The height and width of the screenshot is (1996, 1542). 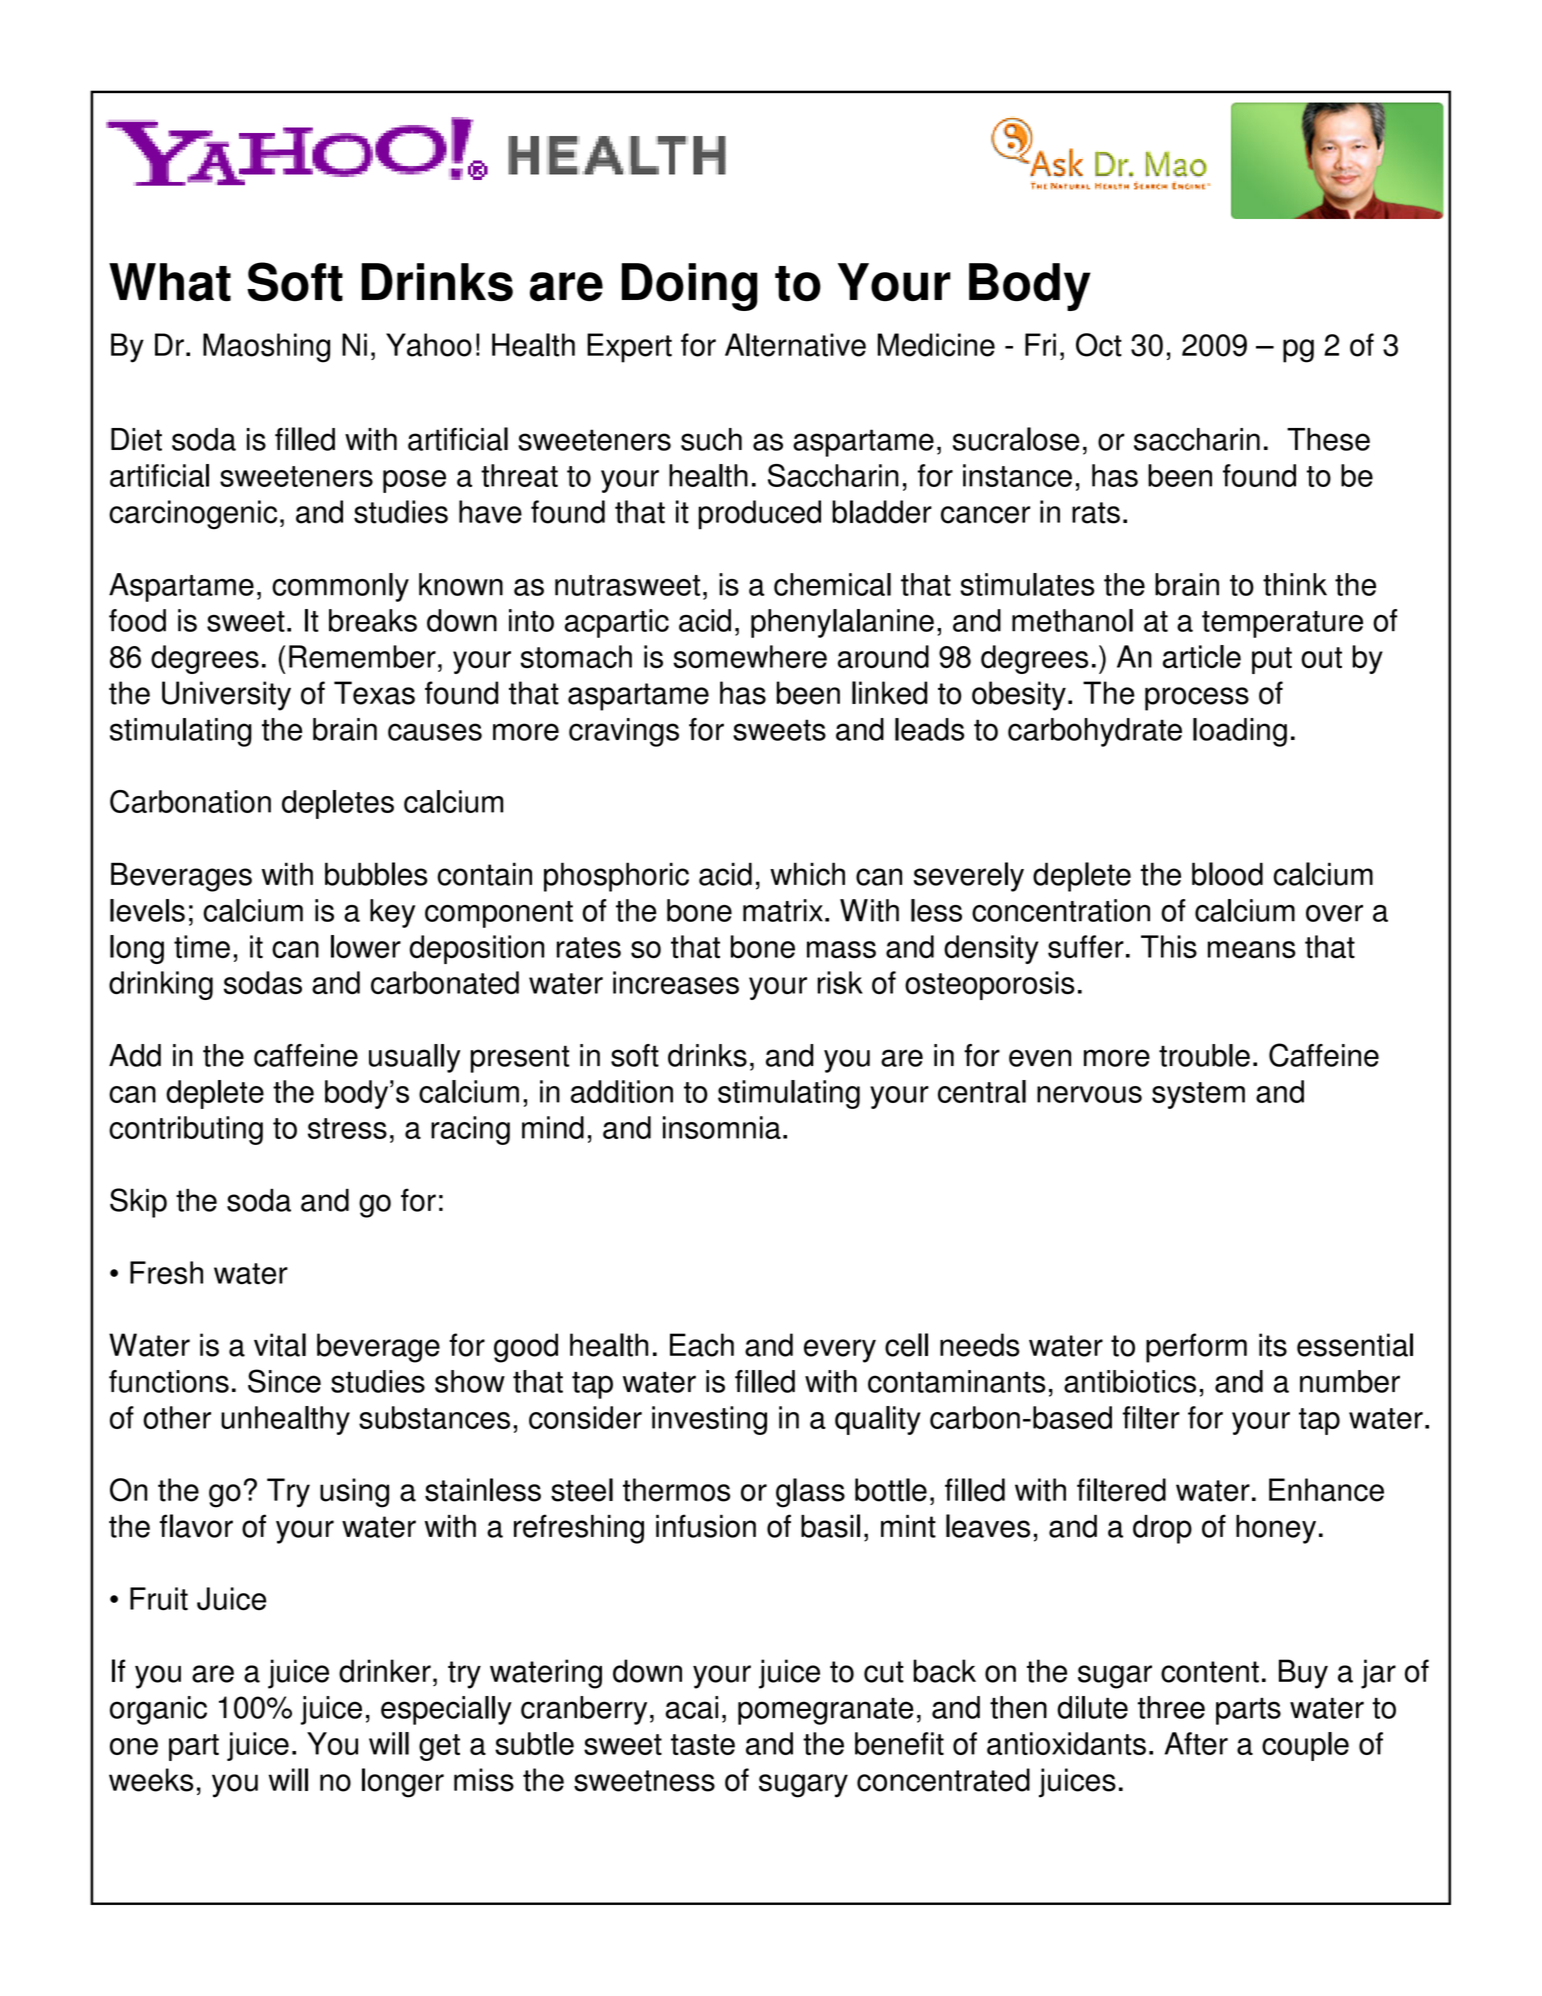 What do you see at coordinates (170, 282) in the screenshot?
I see `What` at bounding box center [170, 282].
